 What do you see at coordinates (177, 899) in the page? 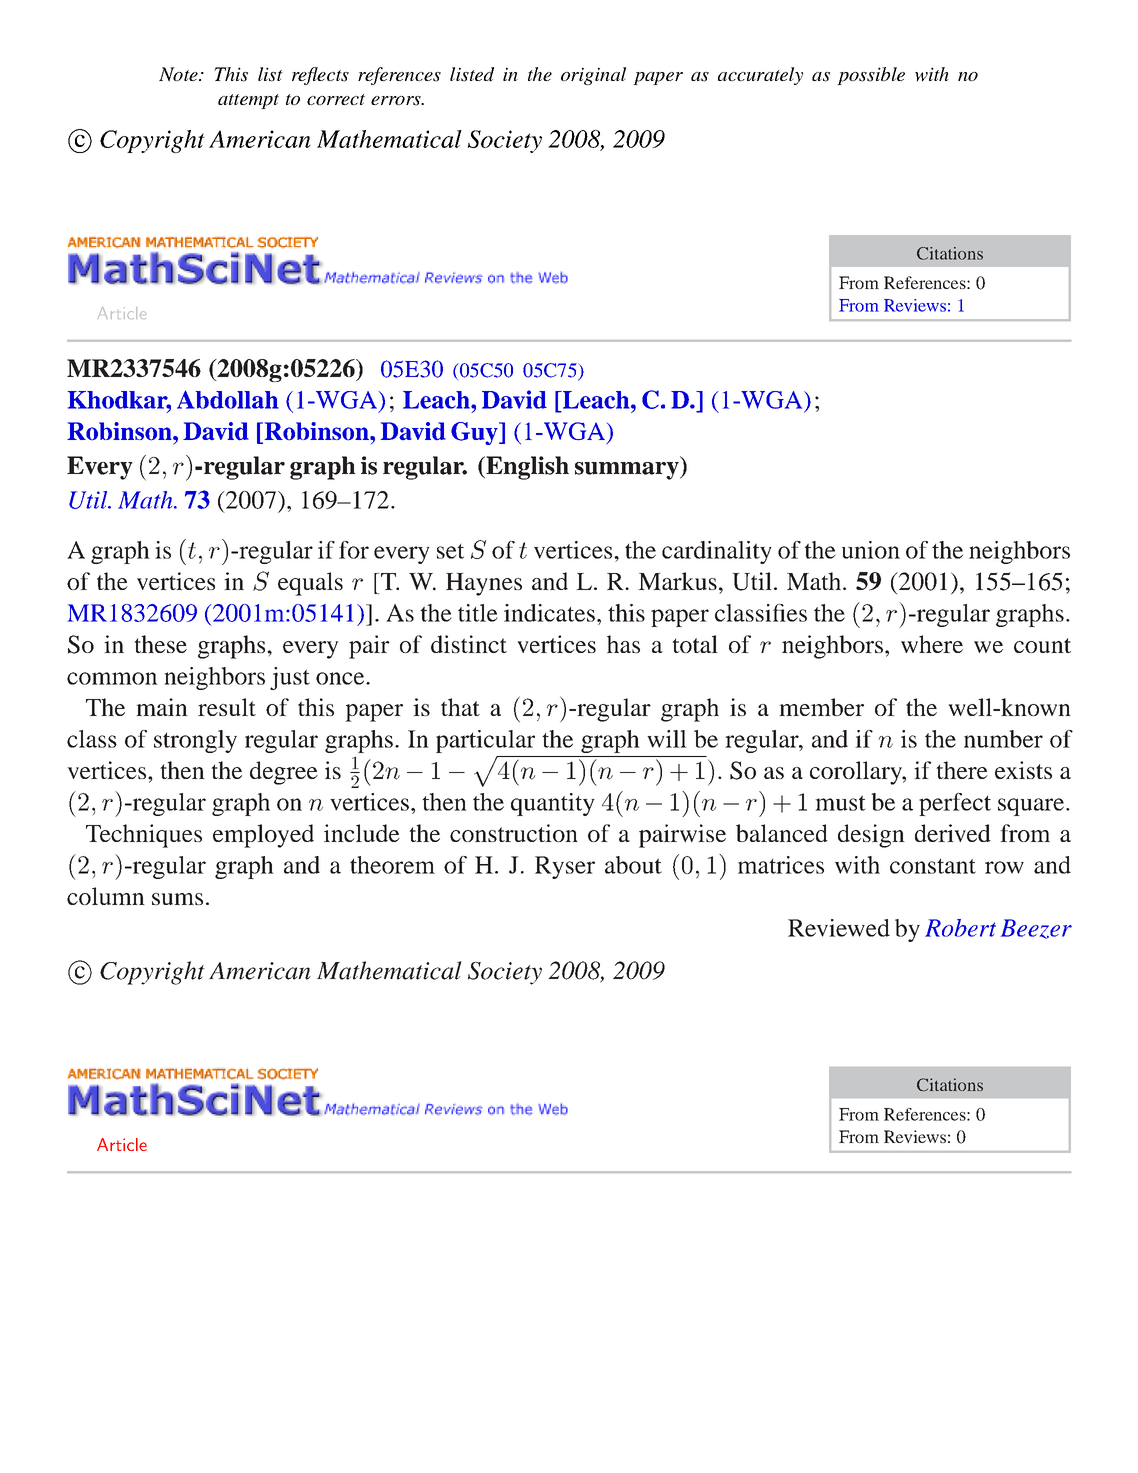
I see `sums` at bounding box center [177, 899].
